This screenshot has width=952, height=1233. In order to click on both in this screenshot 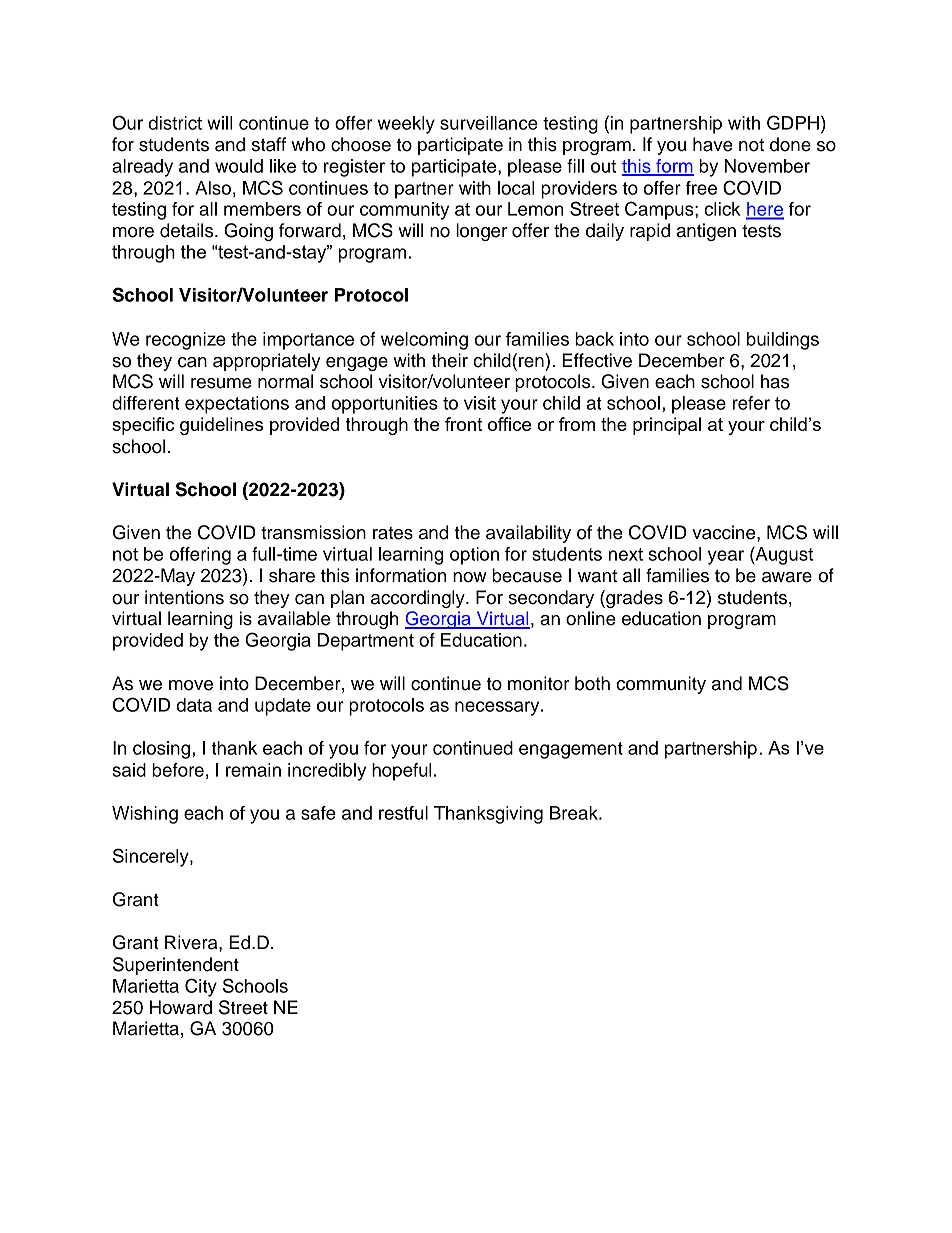, I will do `click(592, 683)`.
